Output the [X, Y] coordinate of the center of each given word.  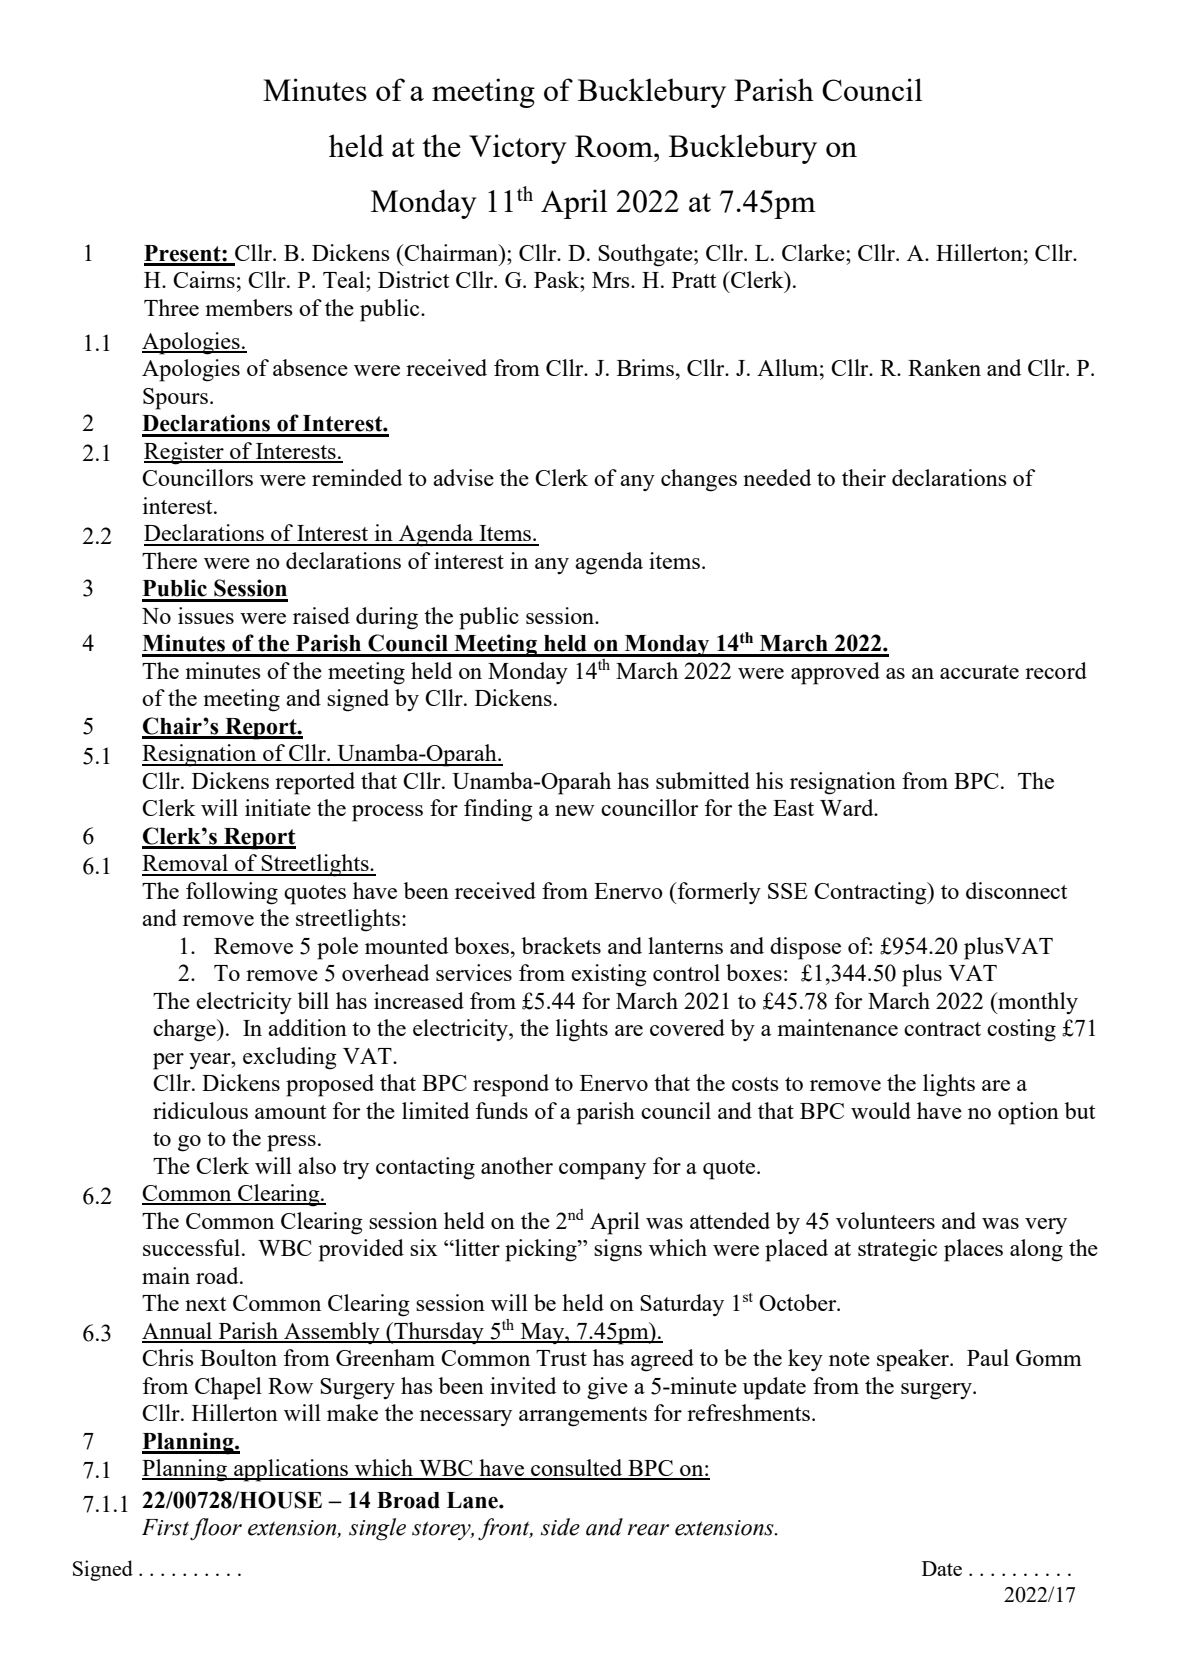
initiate [278, 807]
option [1028, 1113]
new [575, 810]
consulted [577, 1469]
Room [615, 146]
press [291, 1143]
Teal [345, 279]
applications [291, 1470]
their [864, 477]
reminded [357, 477]
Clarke [814, 252]
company [602, 1171]
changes [699, 480]
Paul [988, 1357]
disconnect [1016, 890]
